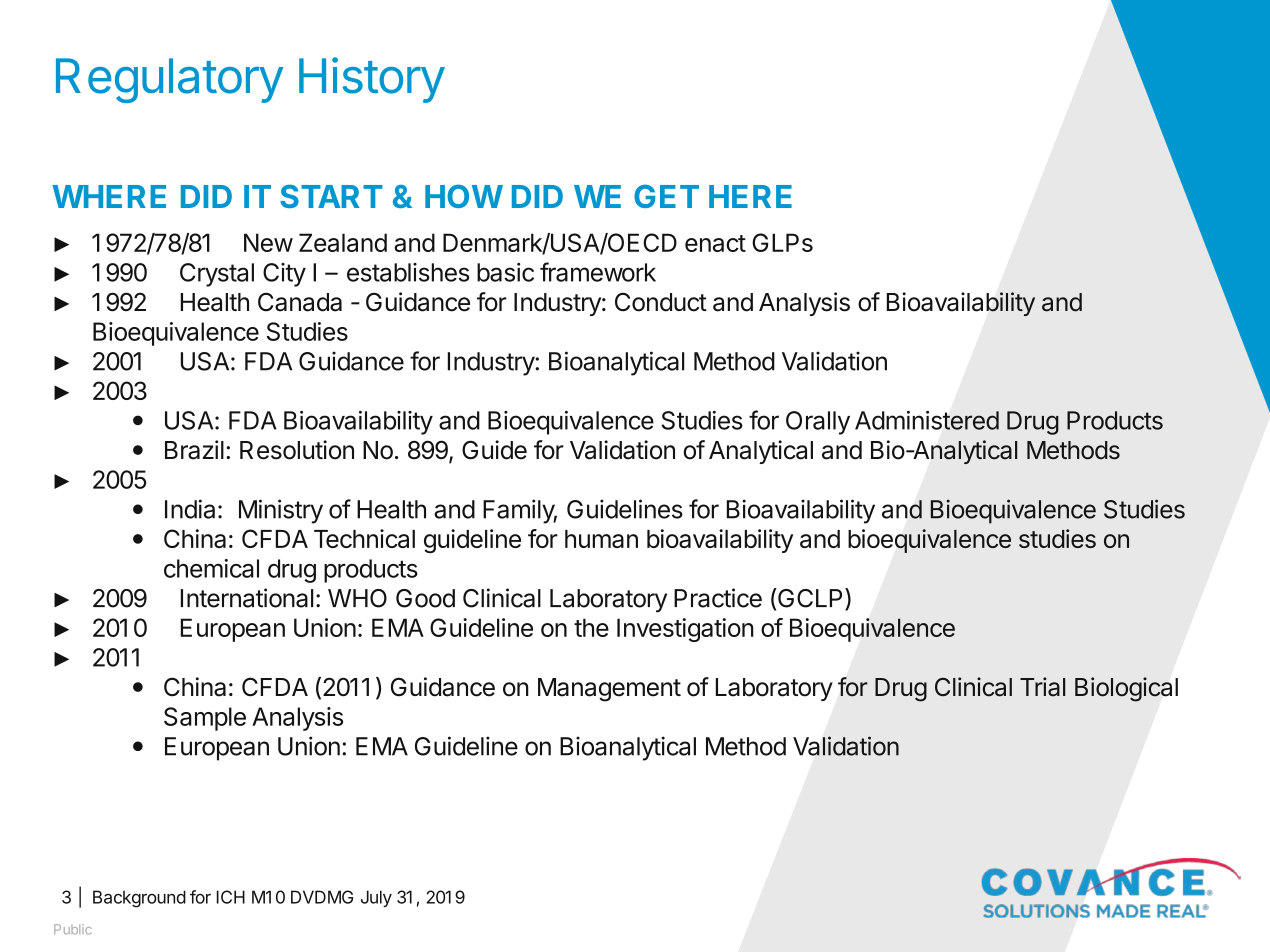 This screenshot has height=952, width=1270. What do you see at coordinates (661, 302) in the screenshot?
I see `Conduct` at bounding box center [661, 302].
